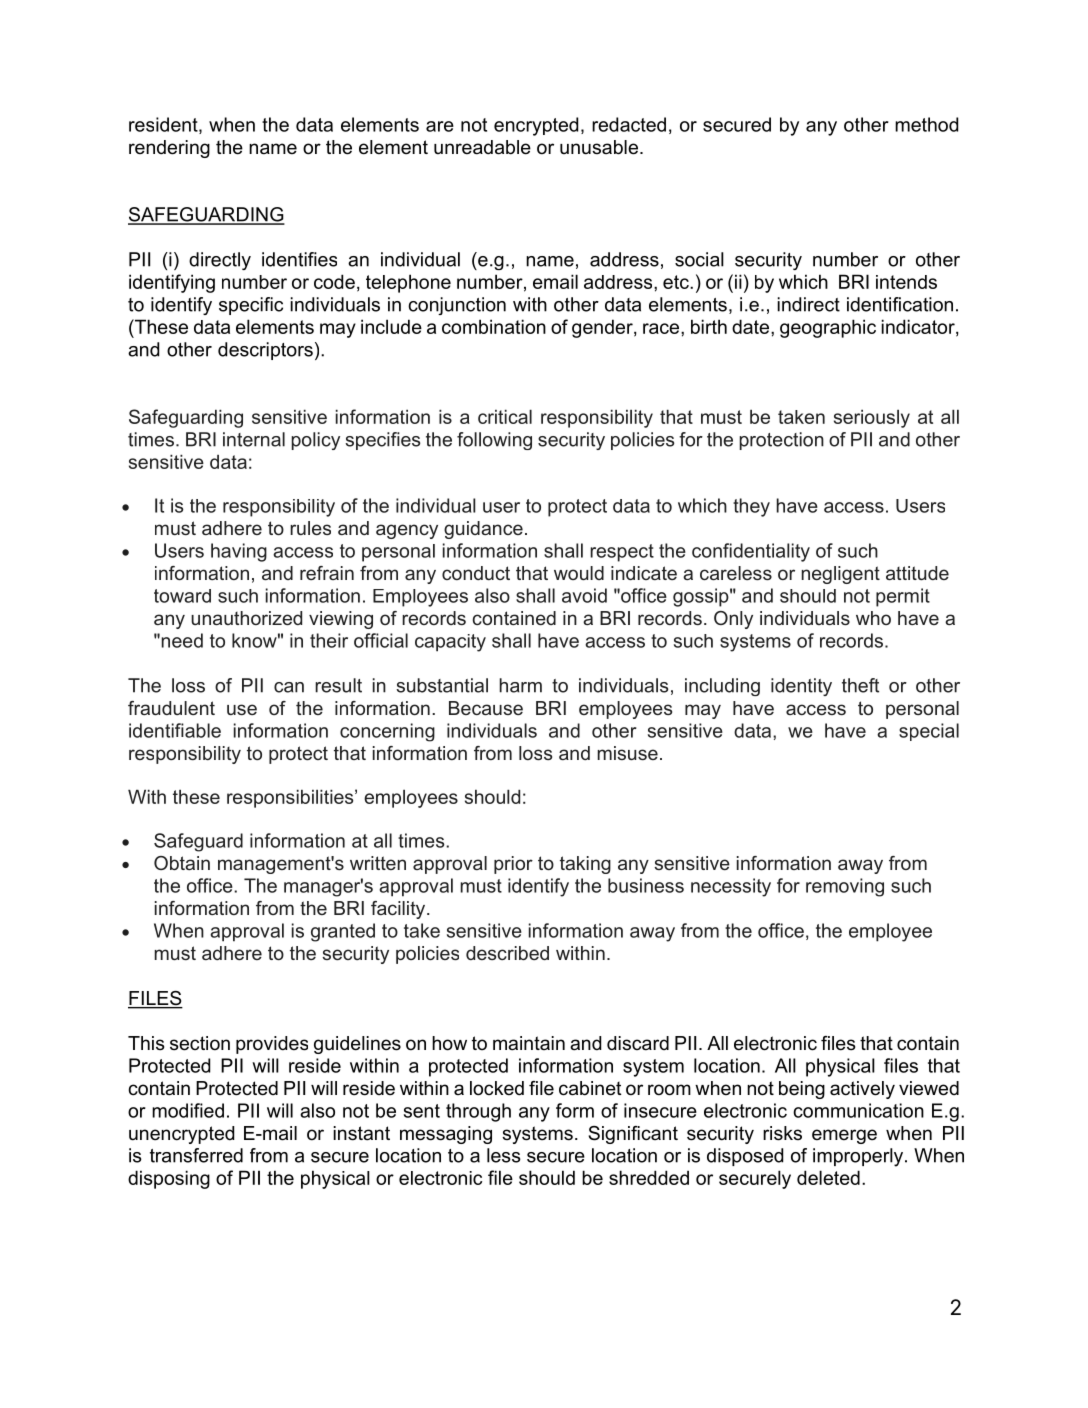 The height and width of the document is (1408, 1088). I want to click on unauthorized, so click(246, 618).
